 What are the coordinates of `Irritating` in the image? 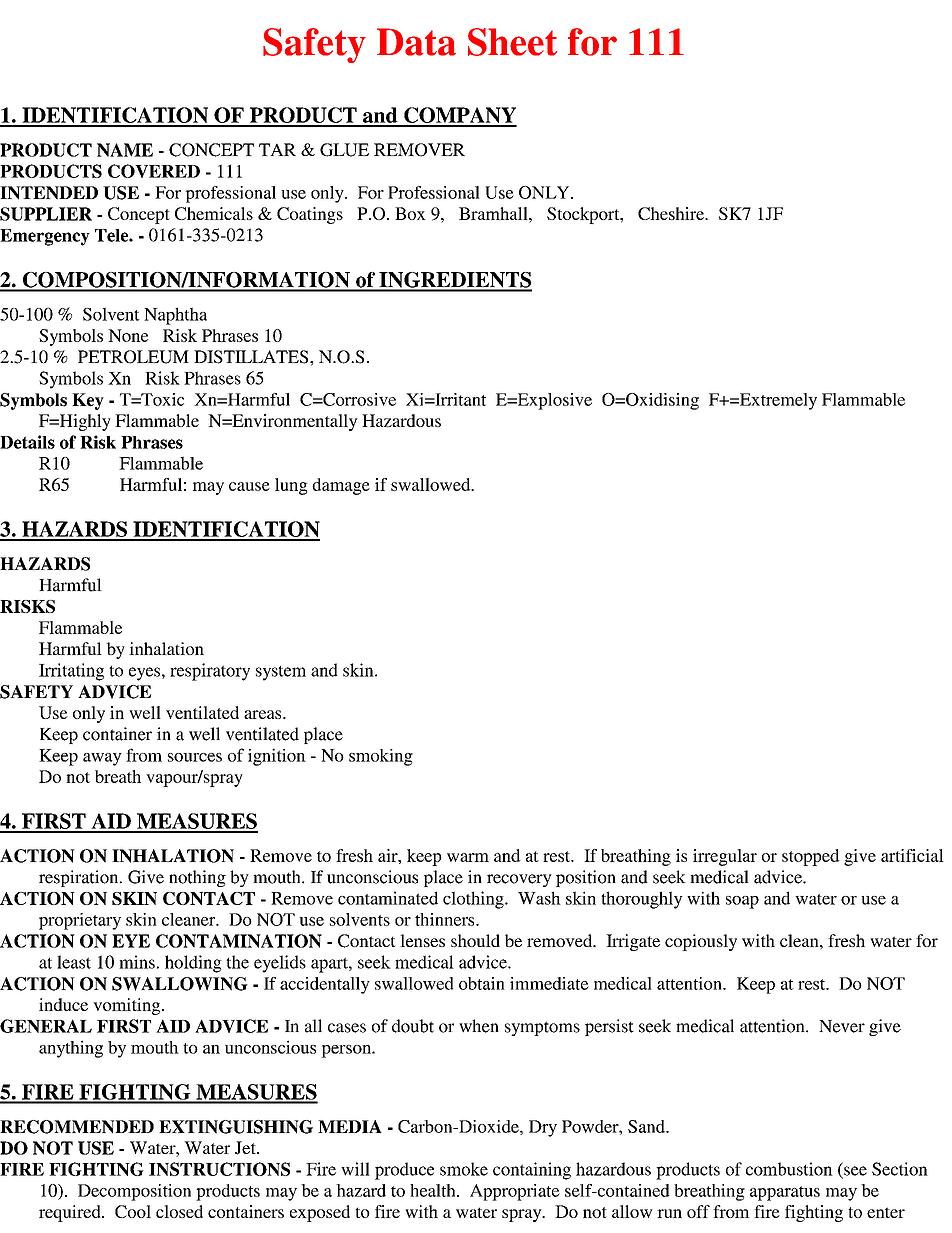 It's located at (71, 672).
